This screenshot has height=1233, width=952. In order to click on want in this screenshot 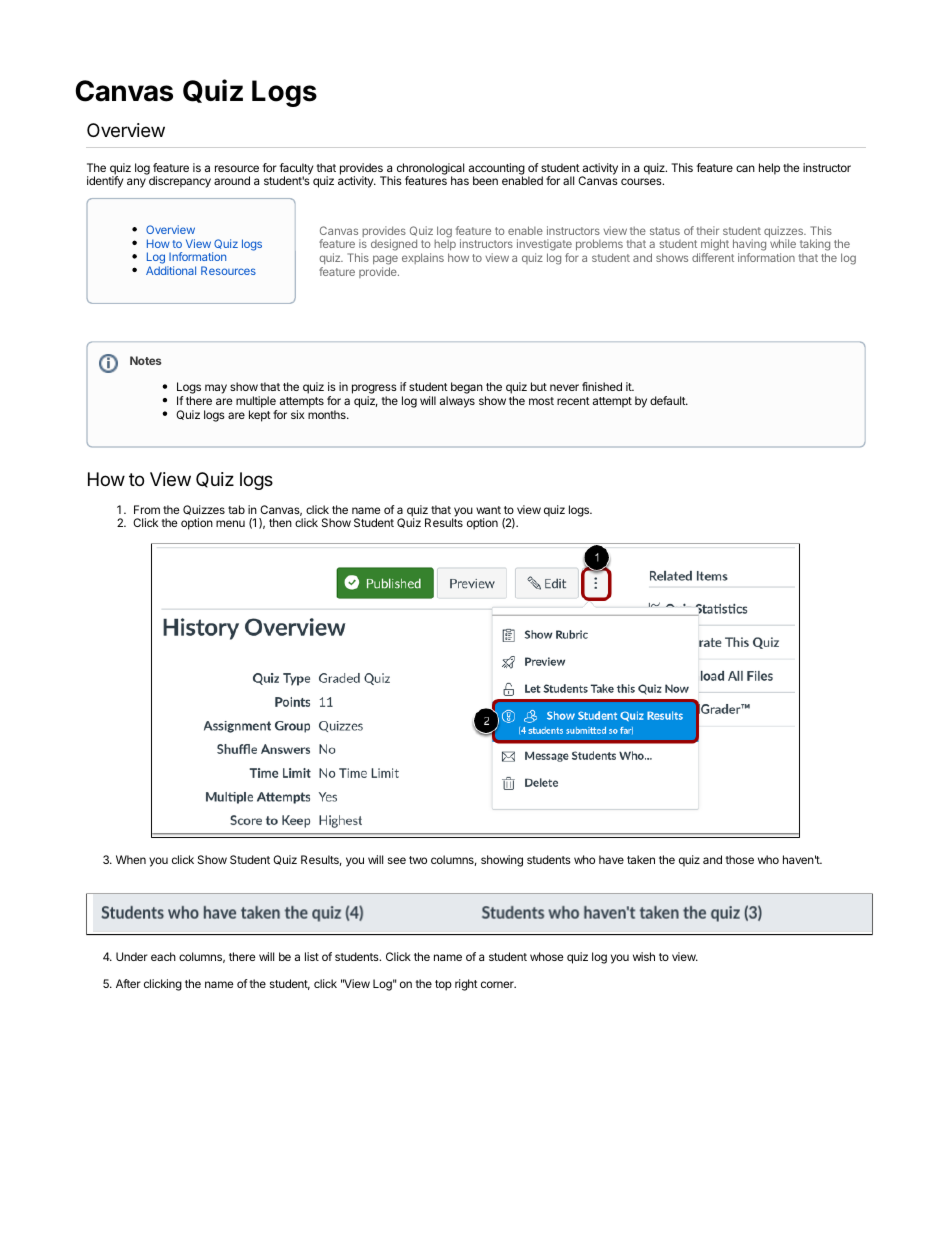, I will do `click(488, 510)`.
